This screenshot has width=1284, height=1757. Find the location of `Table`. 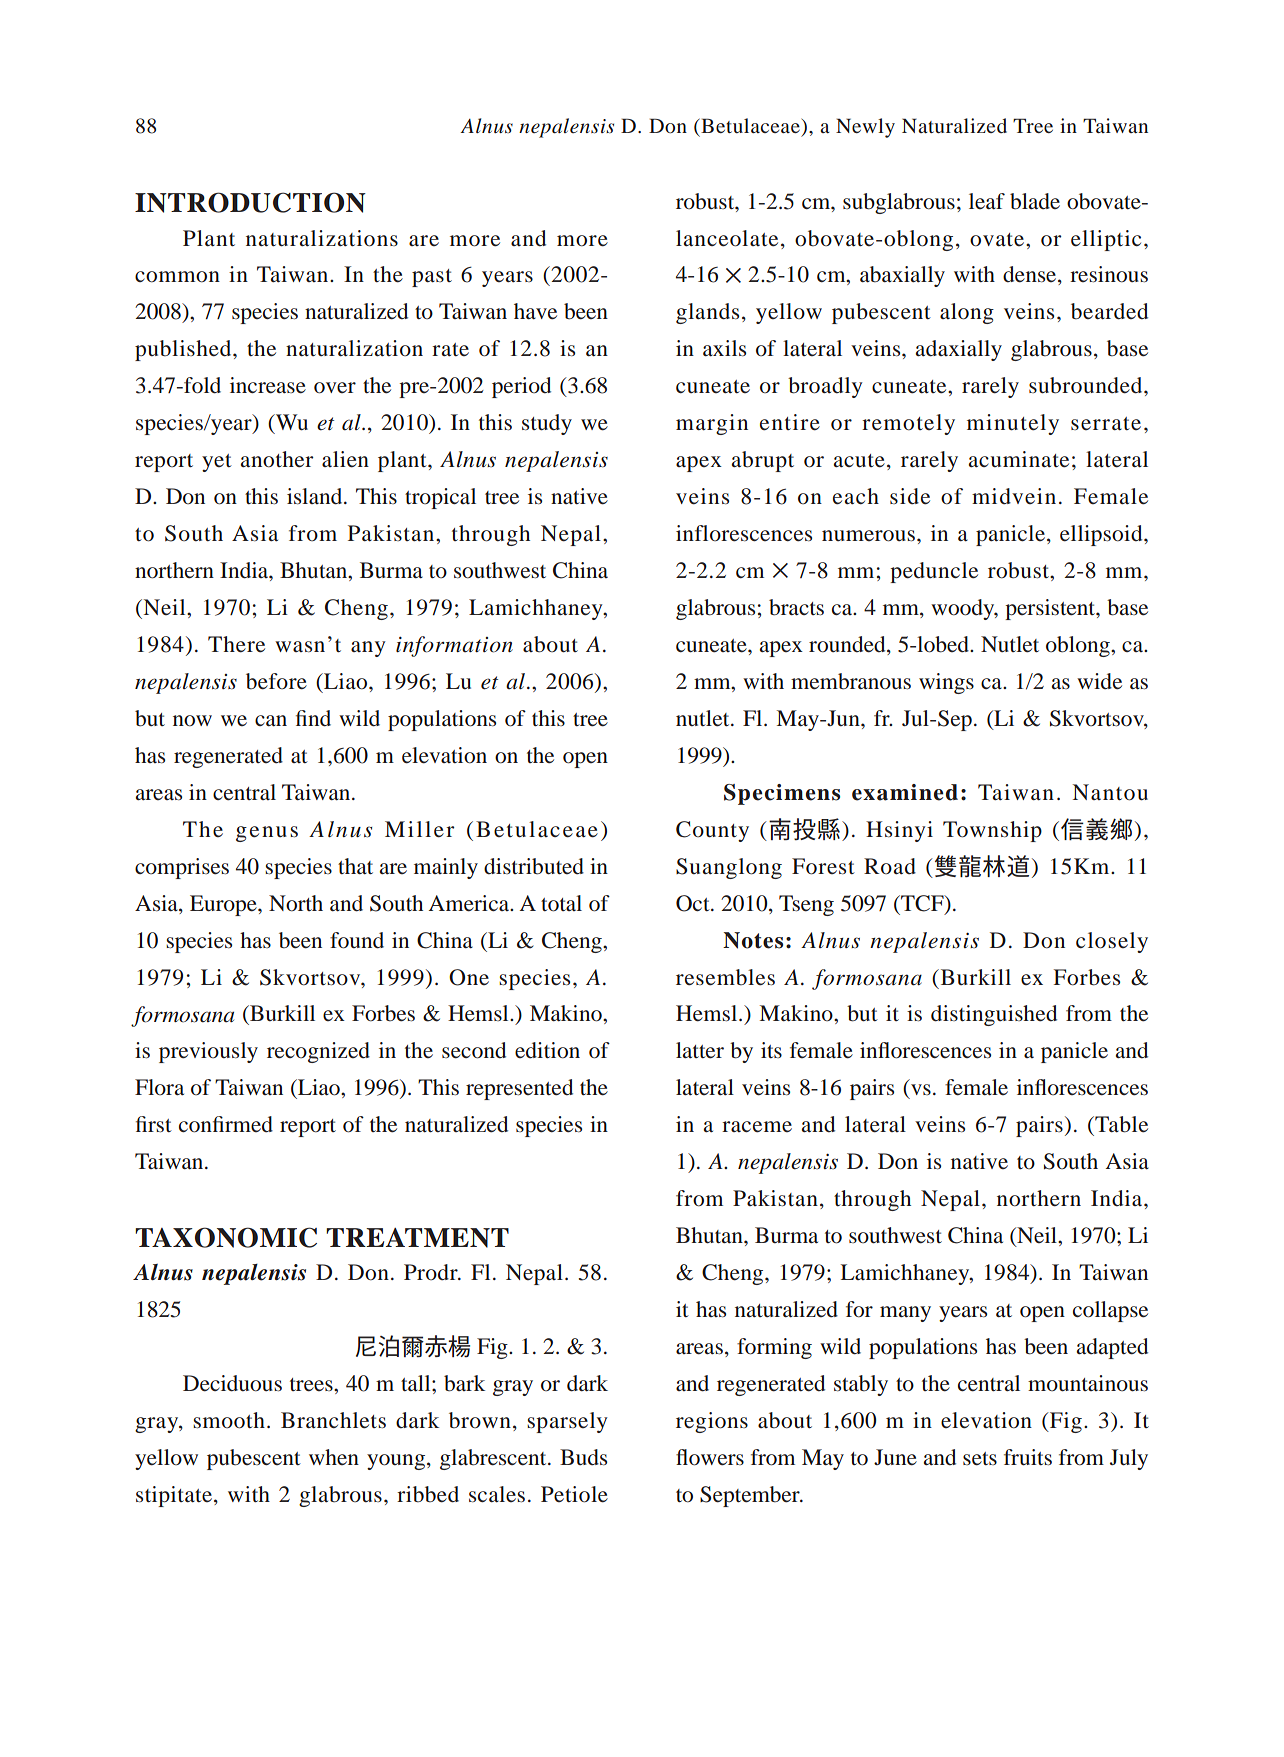

Table is located at coordinates (1120, 1124).
